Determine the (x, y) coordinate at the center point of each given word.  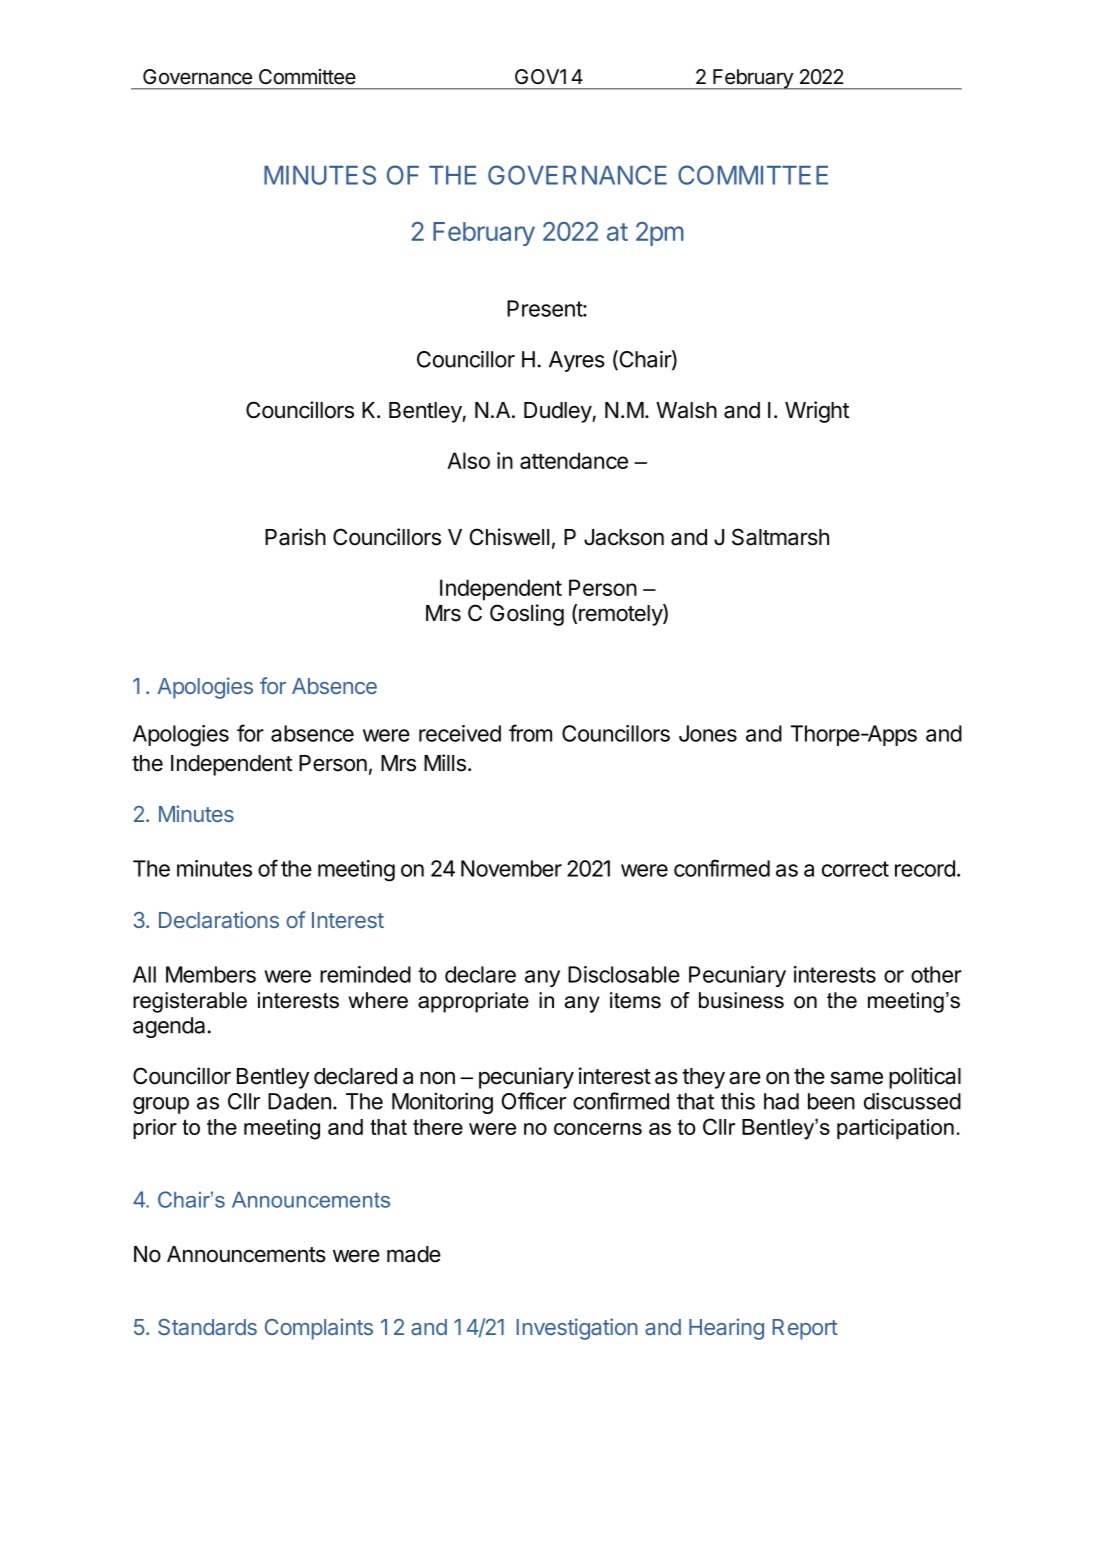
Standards (207, 1327)
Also (468, 460)
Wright (817, 412)
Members (211, 974)
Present (545, 308)
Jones (708, 733)
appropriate (473, 1002)
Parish (295, 537)
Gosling (527, 615)
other (936, 974)
